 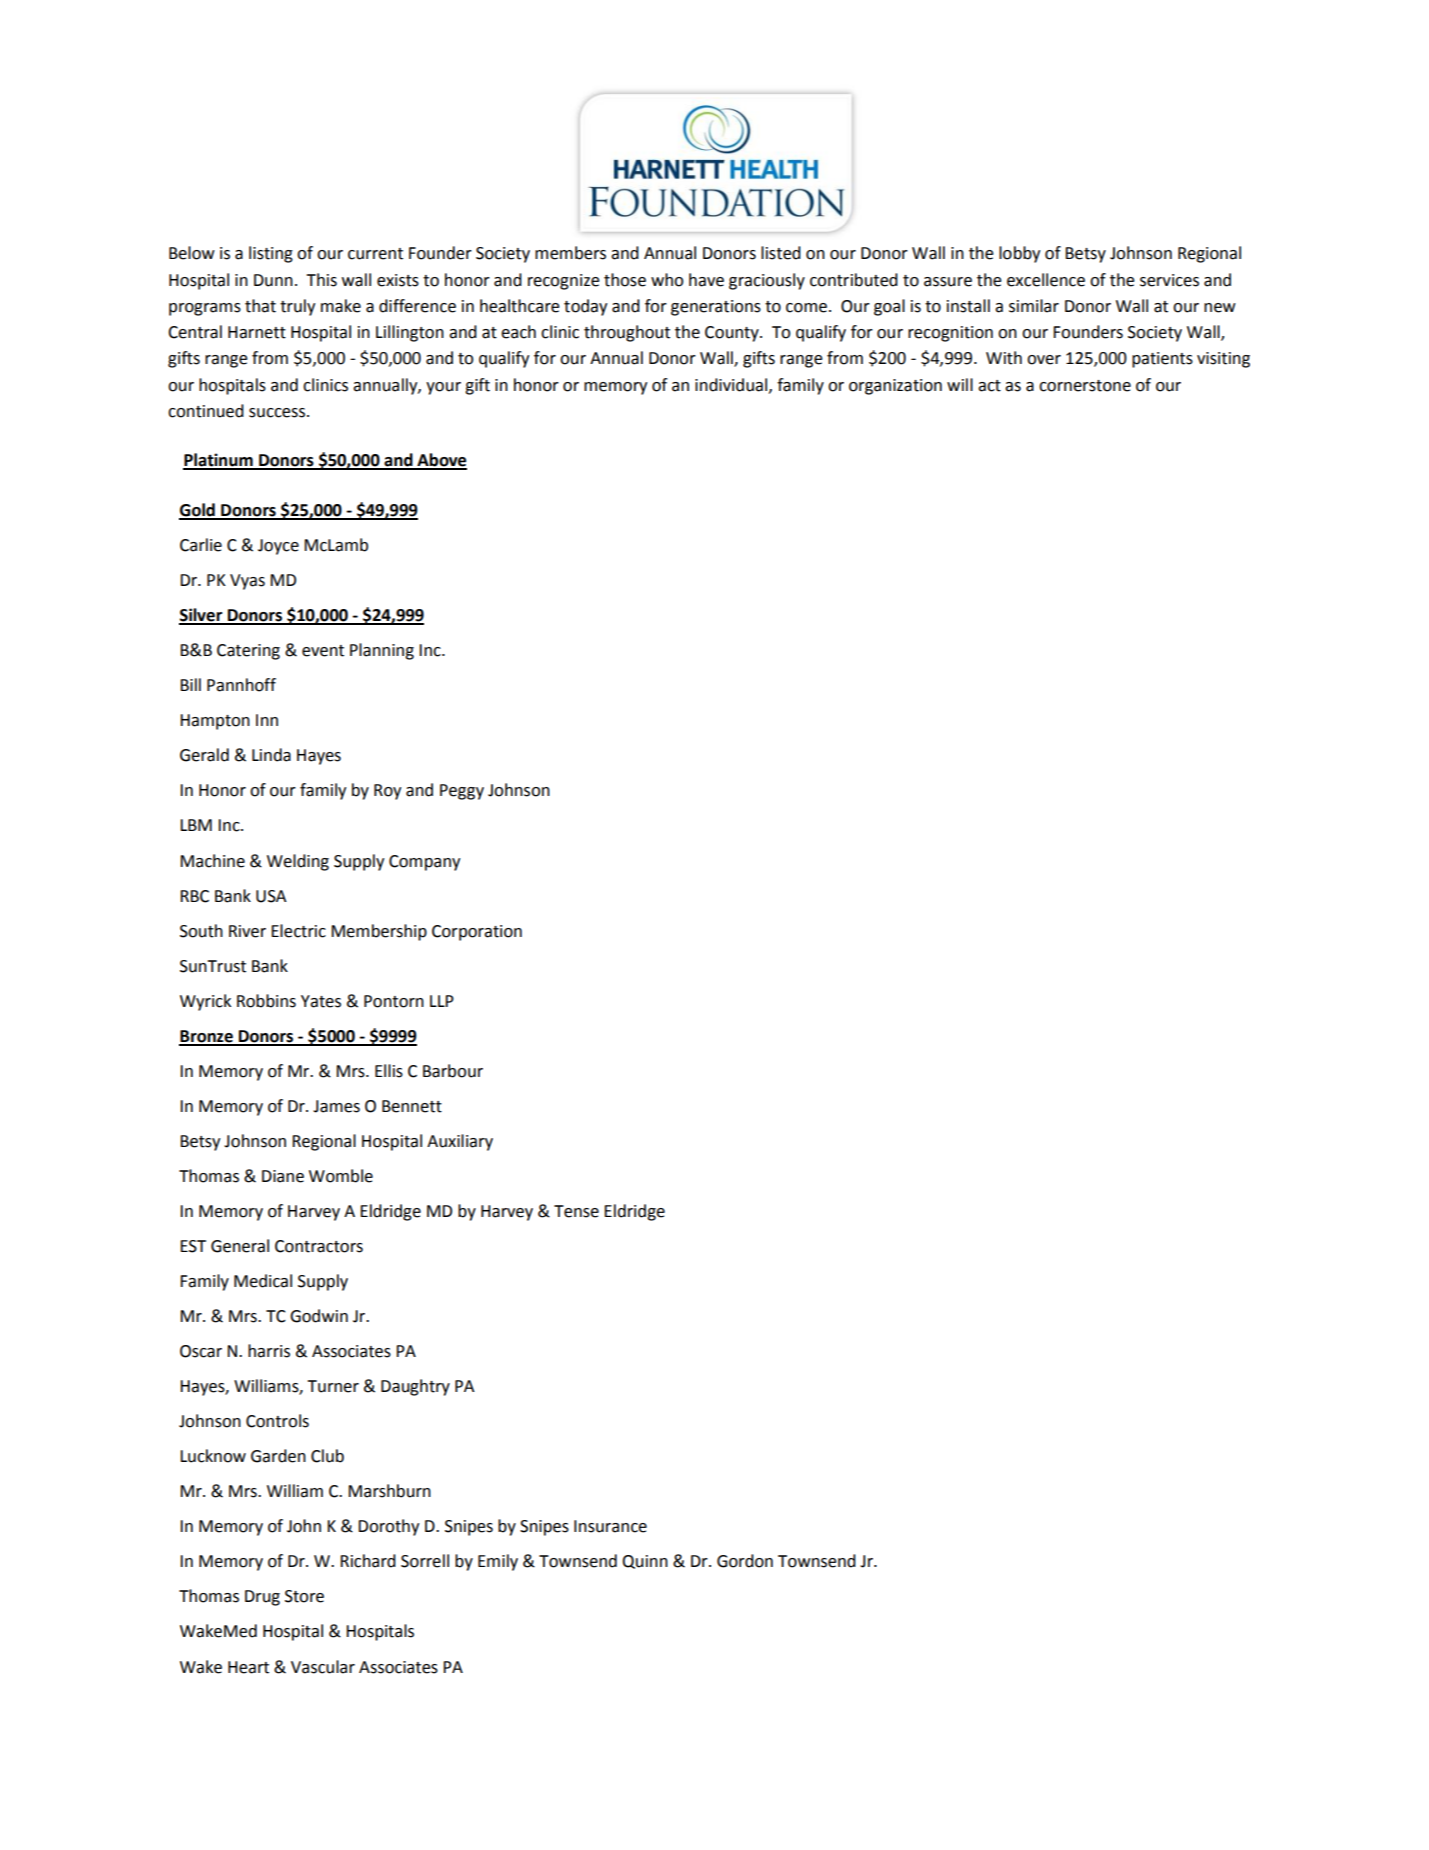 I want to click on generations, so click(x=716, y=308).
